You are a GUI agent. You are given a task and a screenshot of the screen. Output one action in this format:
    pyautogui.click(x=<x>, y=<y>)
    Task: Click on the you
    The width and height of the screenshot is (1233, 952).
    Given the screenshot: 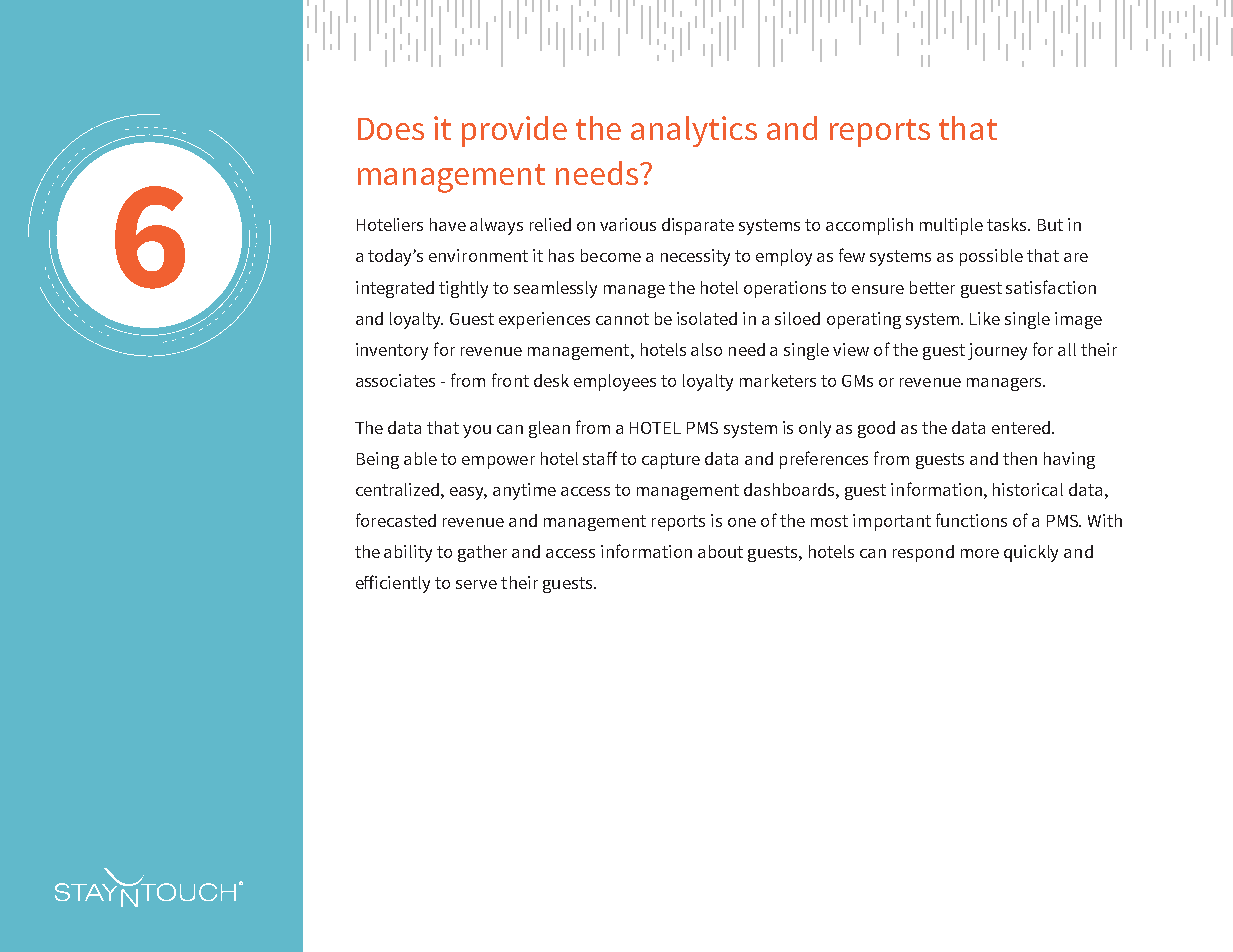 What is the action you would take?
    pyautogui.click(x=477, y=431)
